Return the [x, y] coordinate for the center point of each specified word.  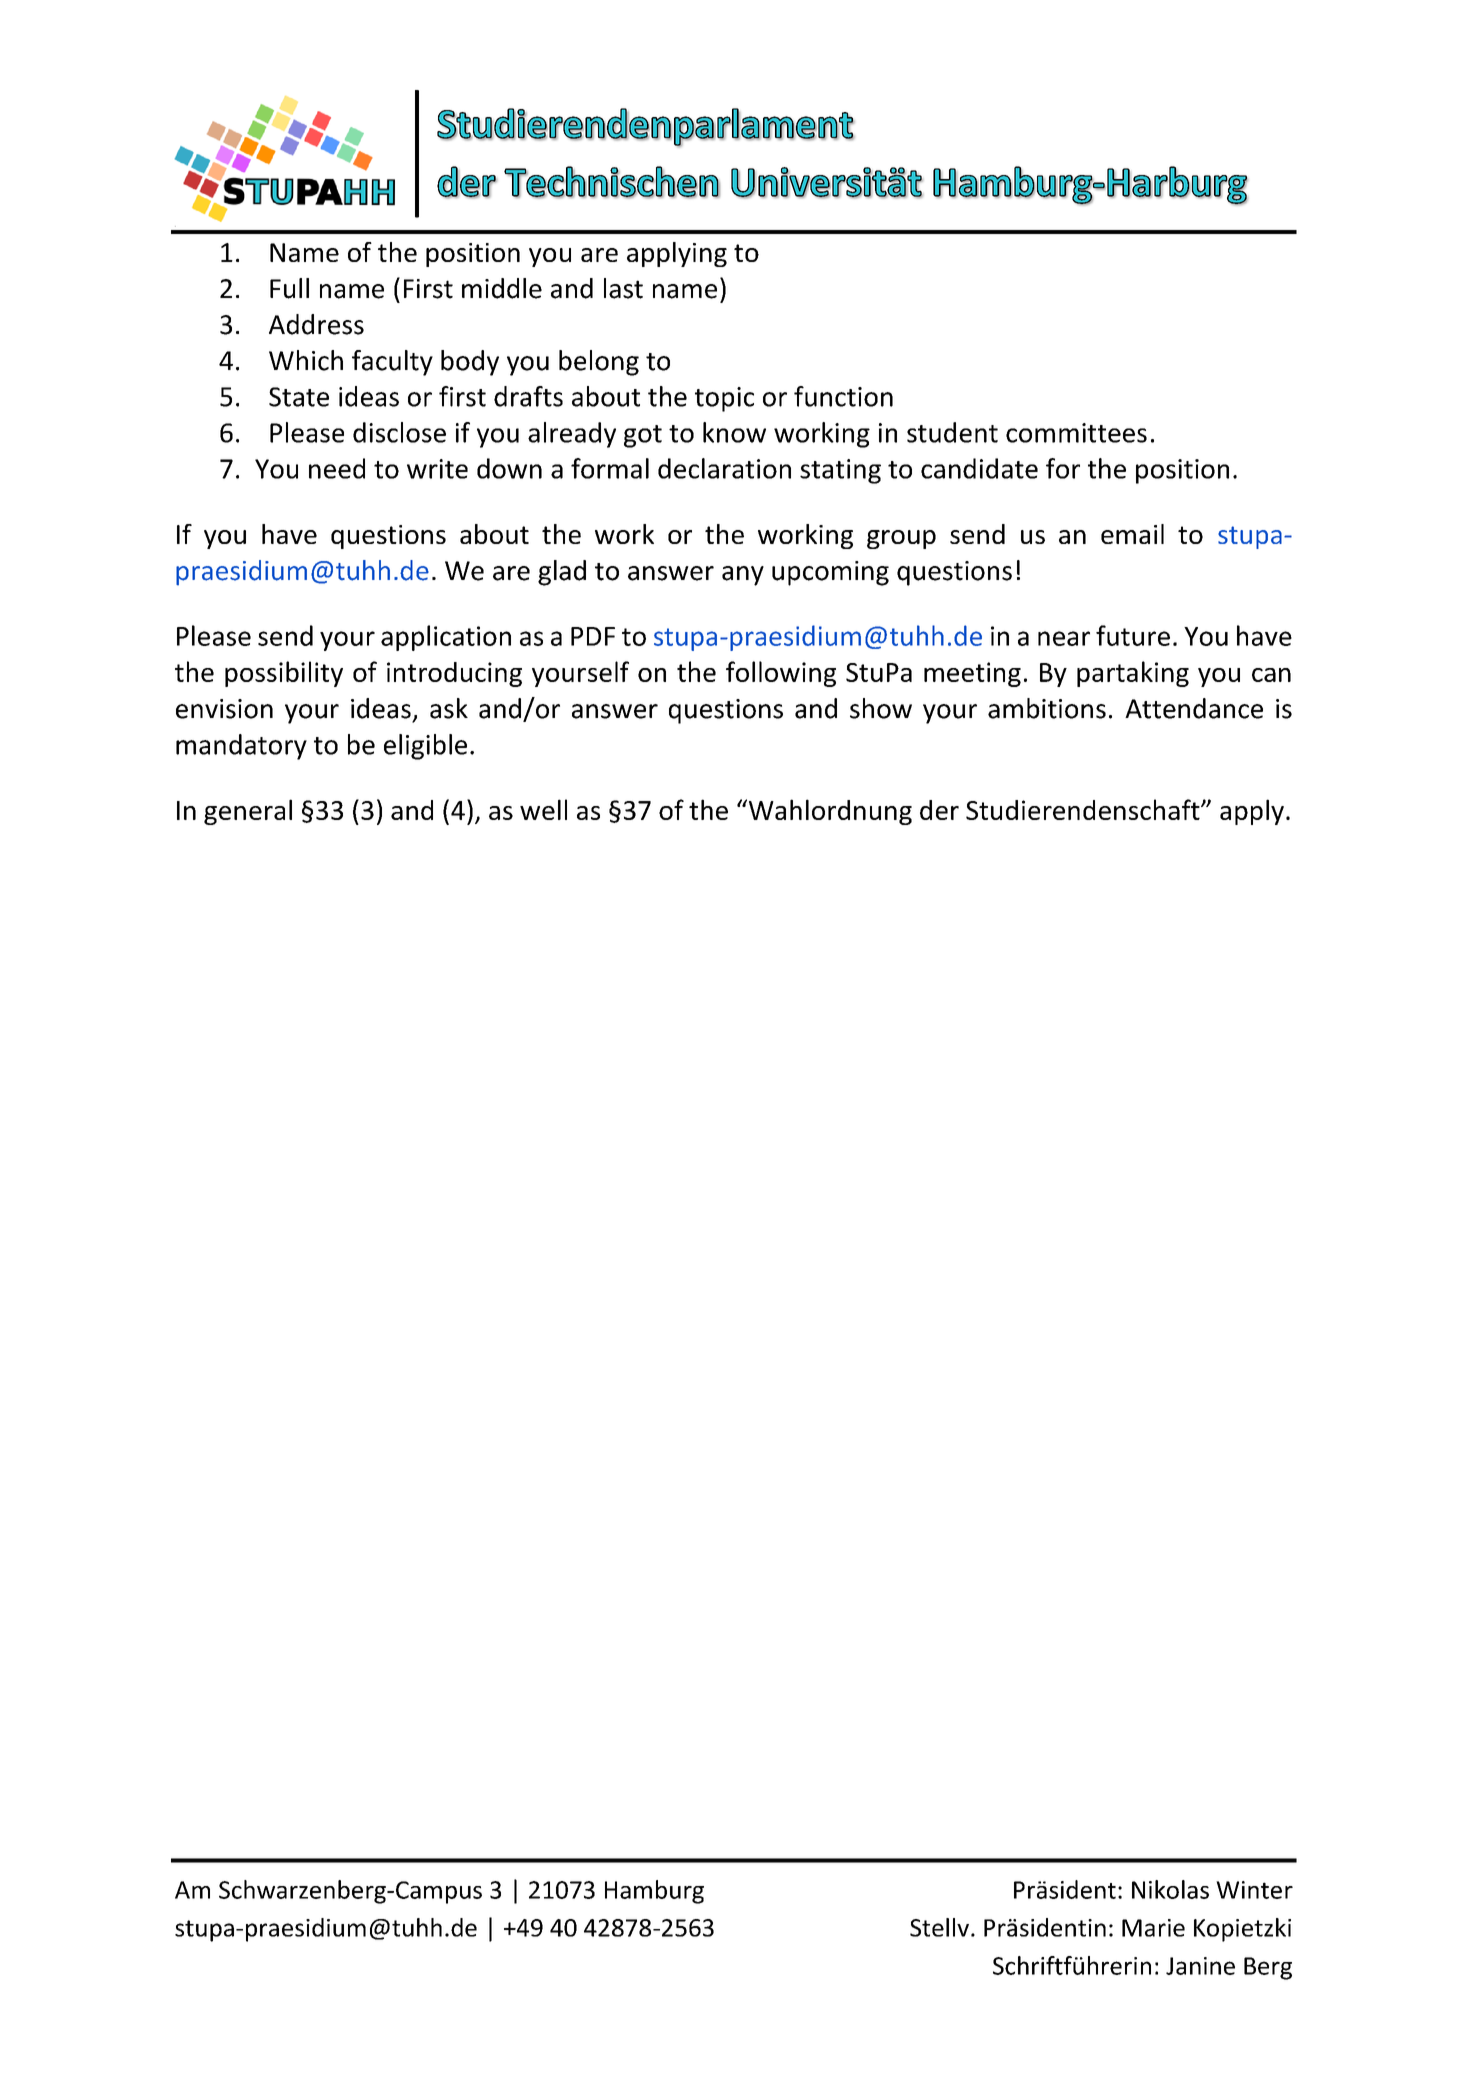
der [939, 810]
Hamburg [654, 1892]
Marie [1153, 1928]
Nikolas [1170, 1889]
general [248, 812]
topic [724, 399]
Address [316, 324]
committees [1076, 433]
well [543, 809]
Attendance [1194, 708]
